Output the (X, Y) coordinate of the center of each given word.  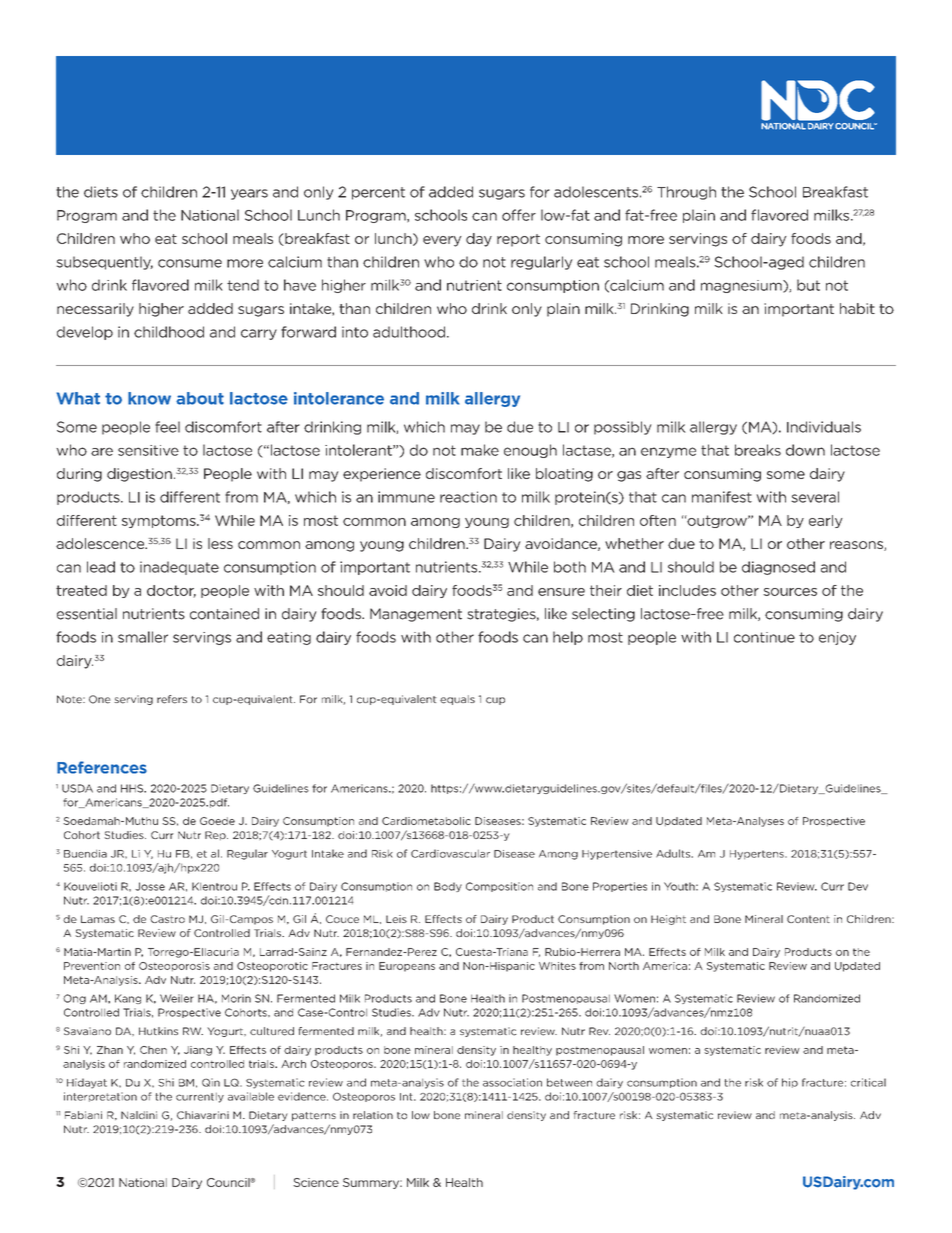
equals (457, 700)
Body (448, 887)
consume (190, 263)
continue (764, 637)
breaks (758, 450)
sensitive (148, 450)
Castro (167, 919)
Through (686, 193)
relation (373, 1115)
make (480, 450)
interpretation (100, 1097)
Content (808, 919)
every (442, 241)
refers (172, 699)
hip (790, 1083)
